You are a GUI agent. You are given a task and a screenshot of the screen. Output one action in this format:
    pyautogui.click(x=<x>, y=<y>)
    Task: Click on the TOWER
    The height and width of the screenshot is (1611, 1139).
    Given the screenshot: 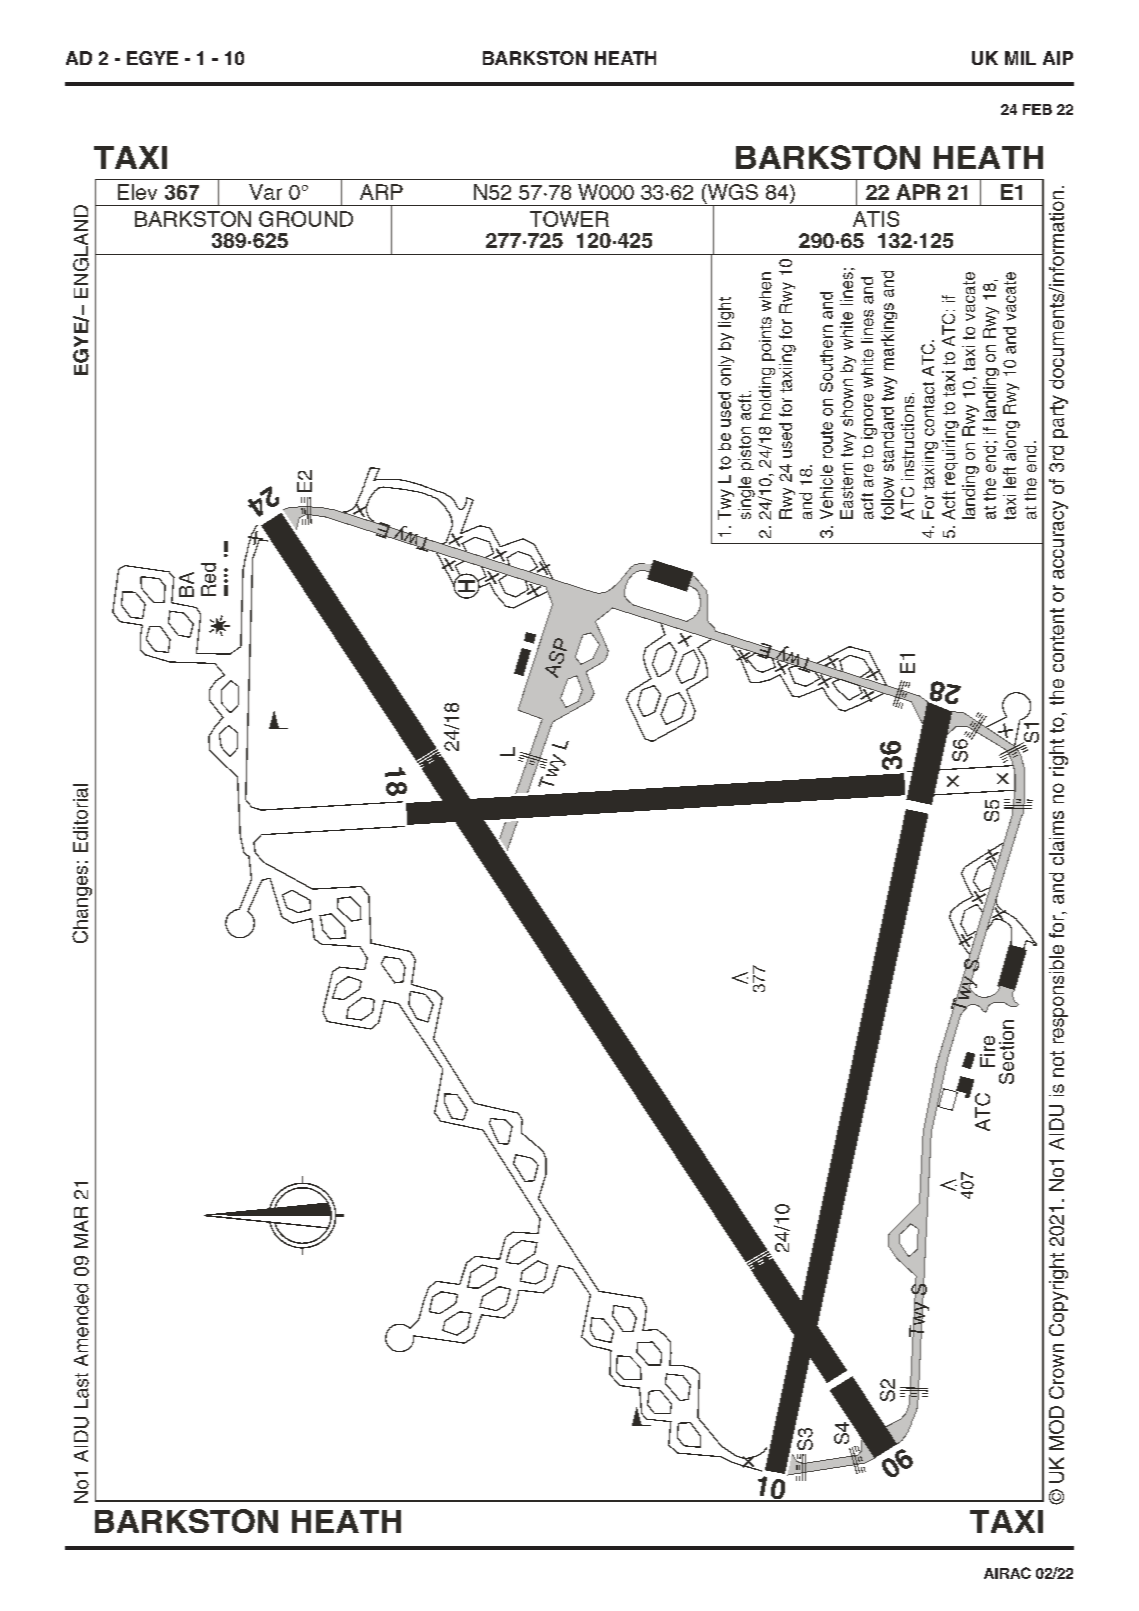 What is the action you would take?
    pyautogui.click(x=569, y=219)
